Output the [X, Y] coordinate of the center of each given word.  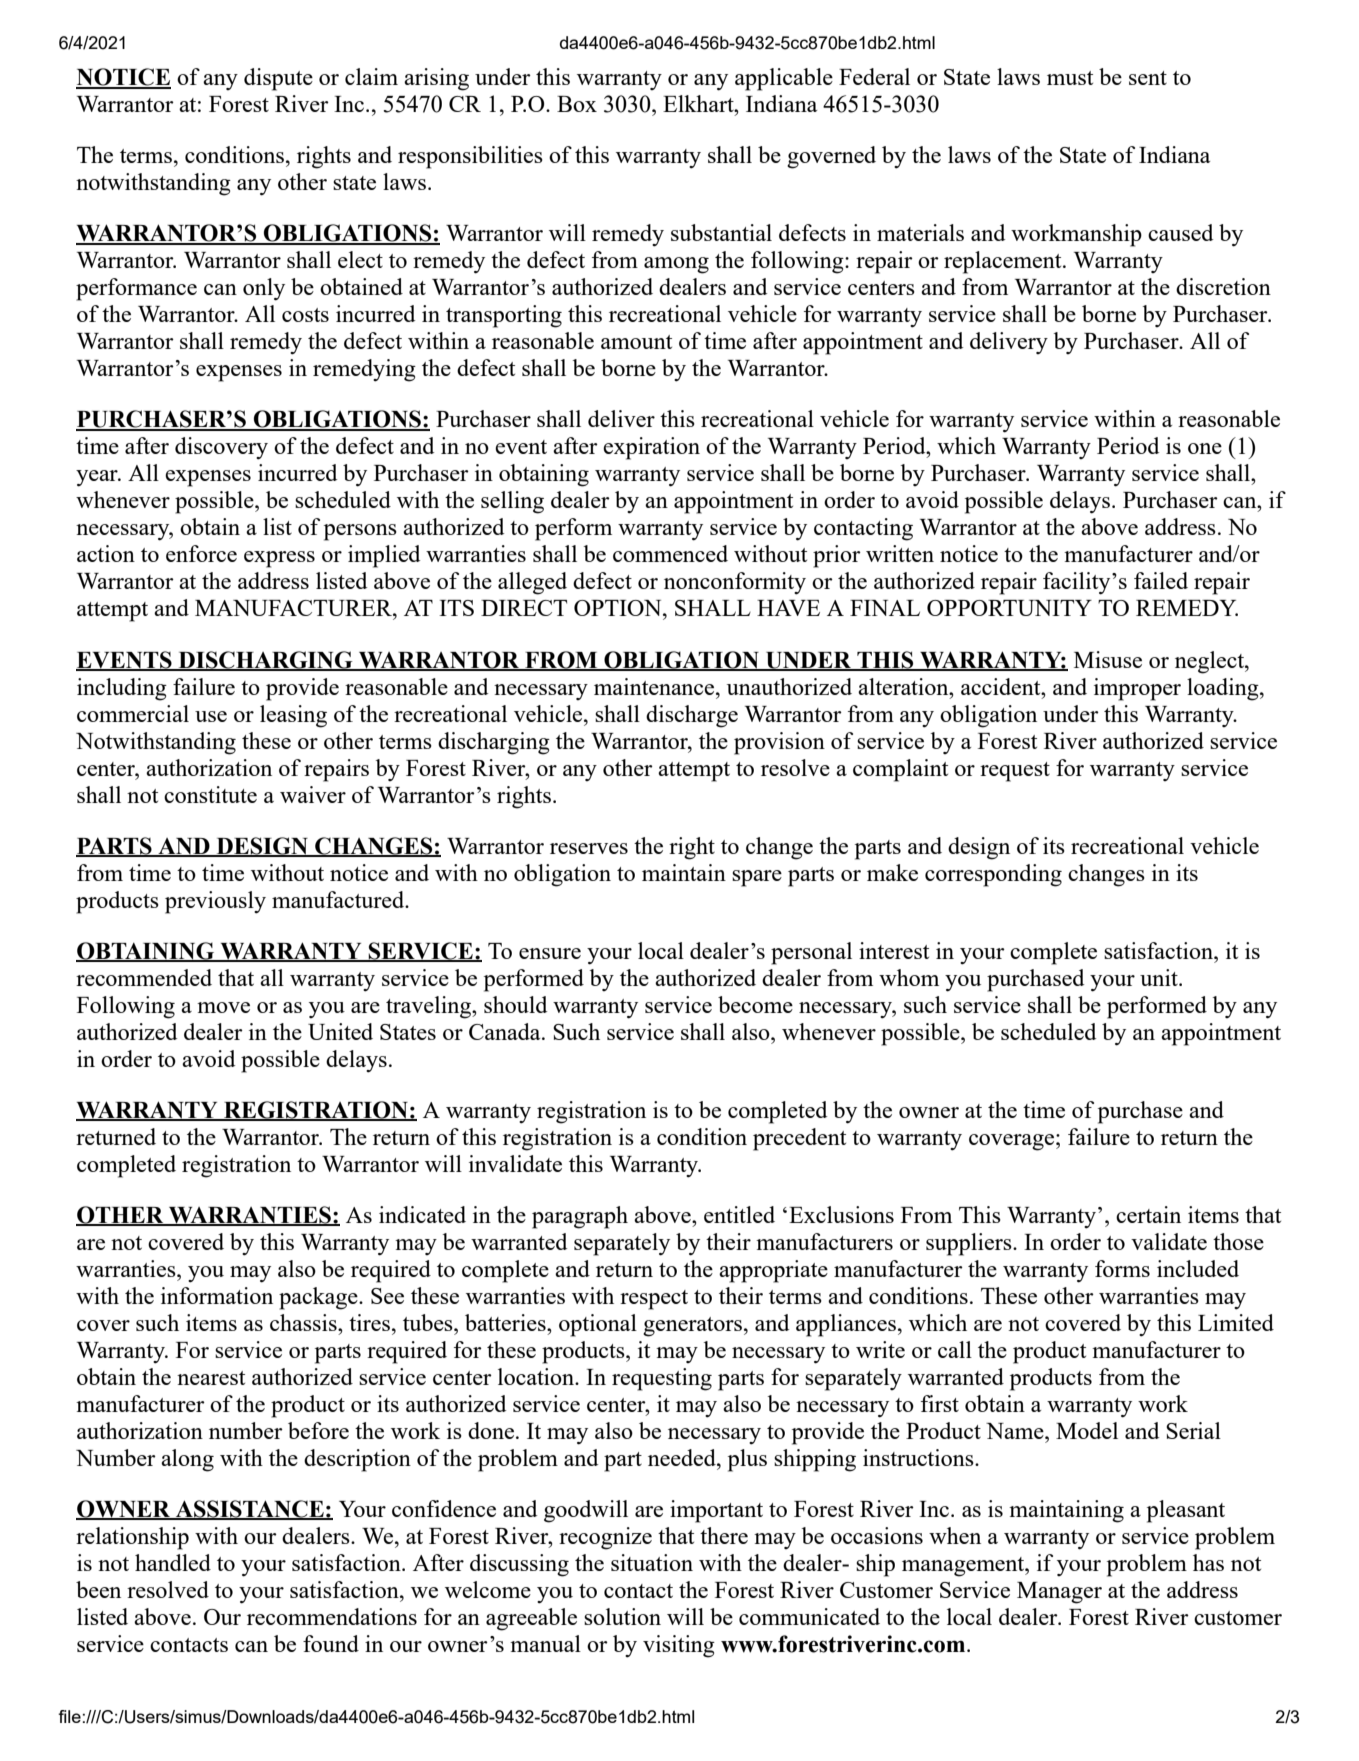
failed [1161, 580]
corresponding [993, 875]
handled [173, 1562]
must [1070, 78]
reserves [589, 848]
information [217, 1295]
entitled [739, 1214]
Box [577, 104]
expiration [651, 448]
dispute [278, 79]
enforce [201, 553]
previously [215, 902]
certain [1148, 1214]
